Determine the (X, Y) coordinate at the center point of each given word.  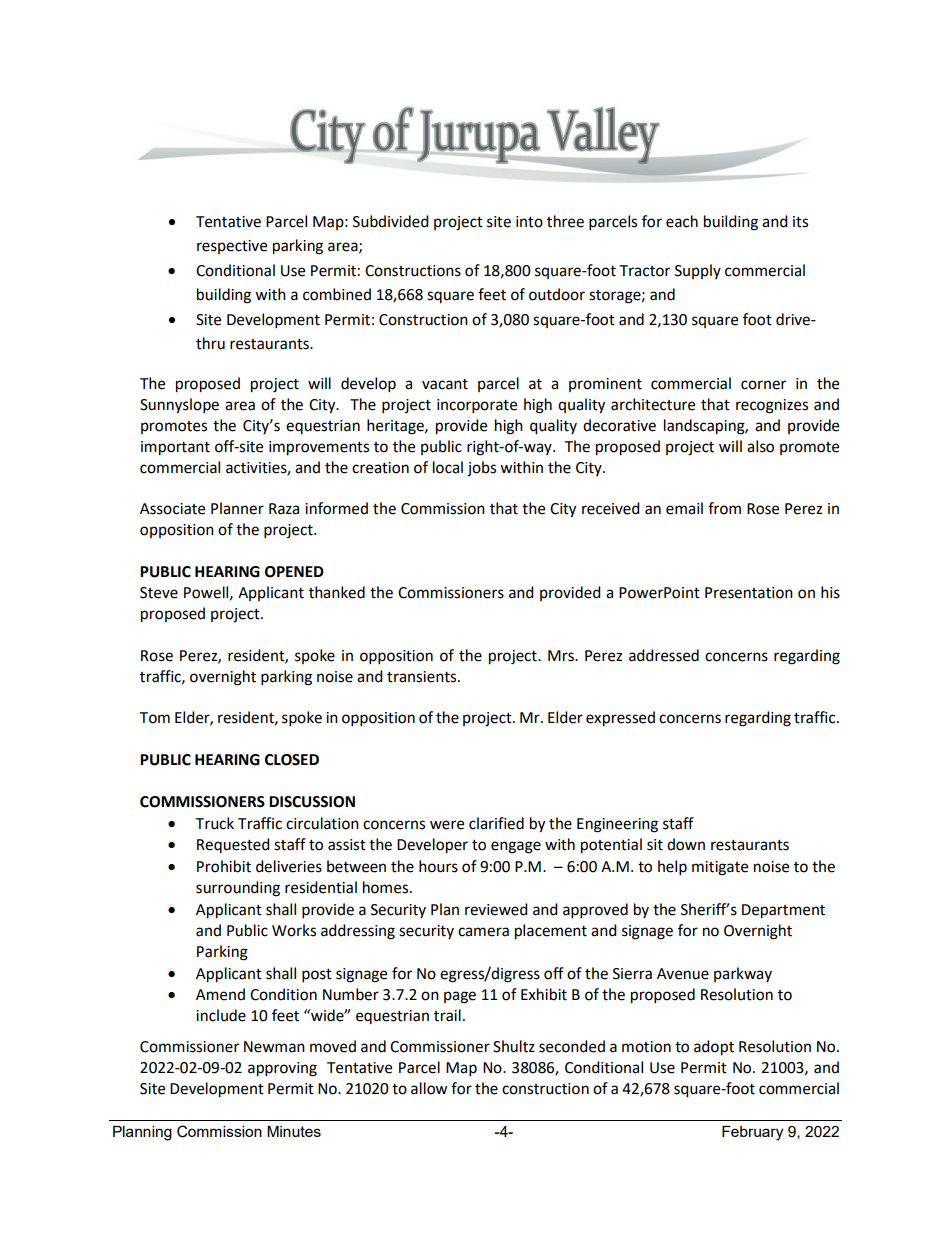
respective (232, 247)
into (529, 222)
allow (429, 1088)
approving (282, 1069)
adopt (714, 1048)
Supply (698, 271)
